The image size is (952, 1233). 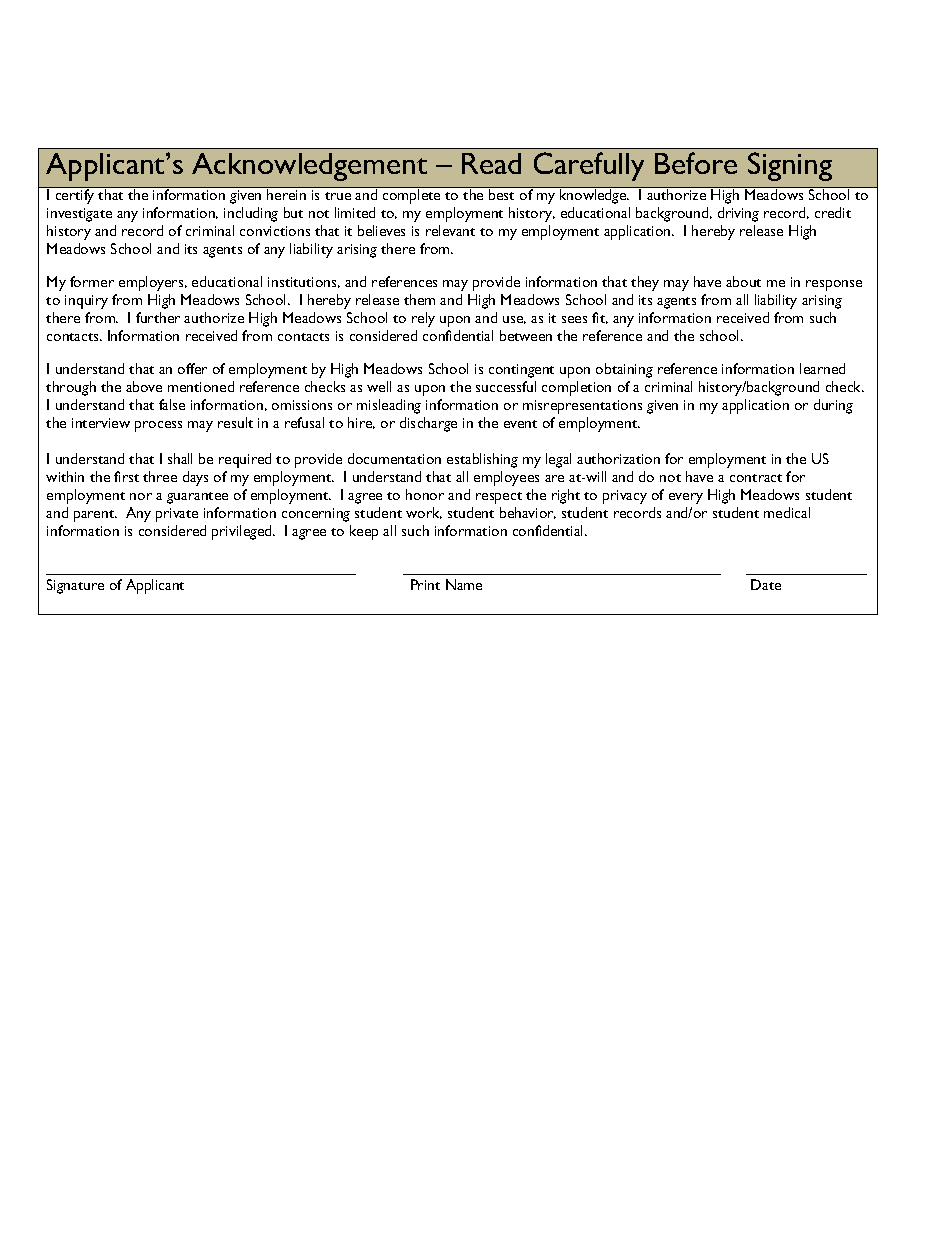 I want to click on Read, so click(x=491, y=163).
